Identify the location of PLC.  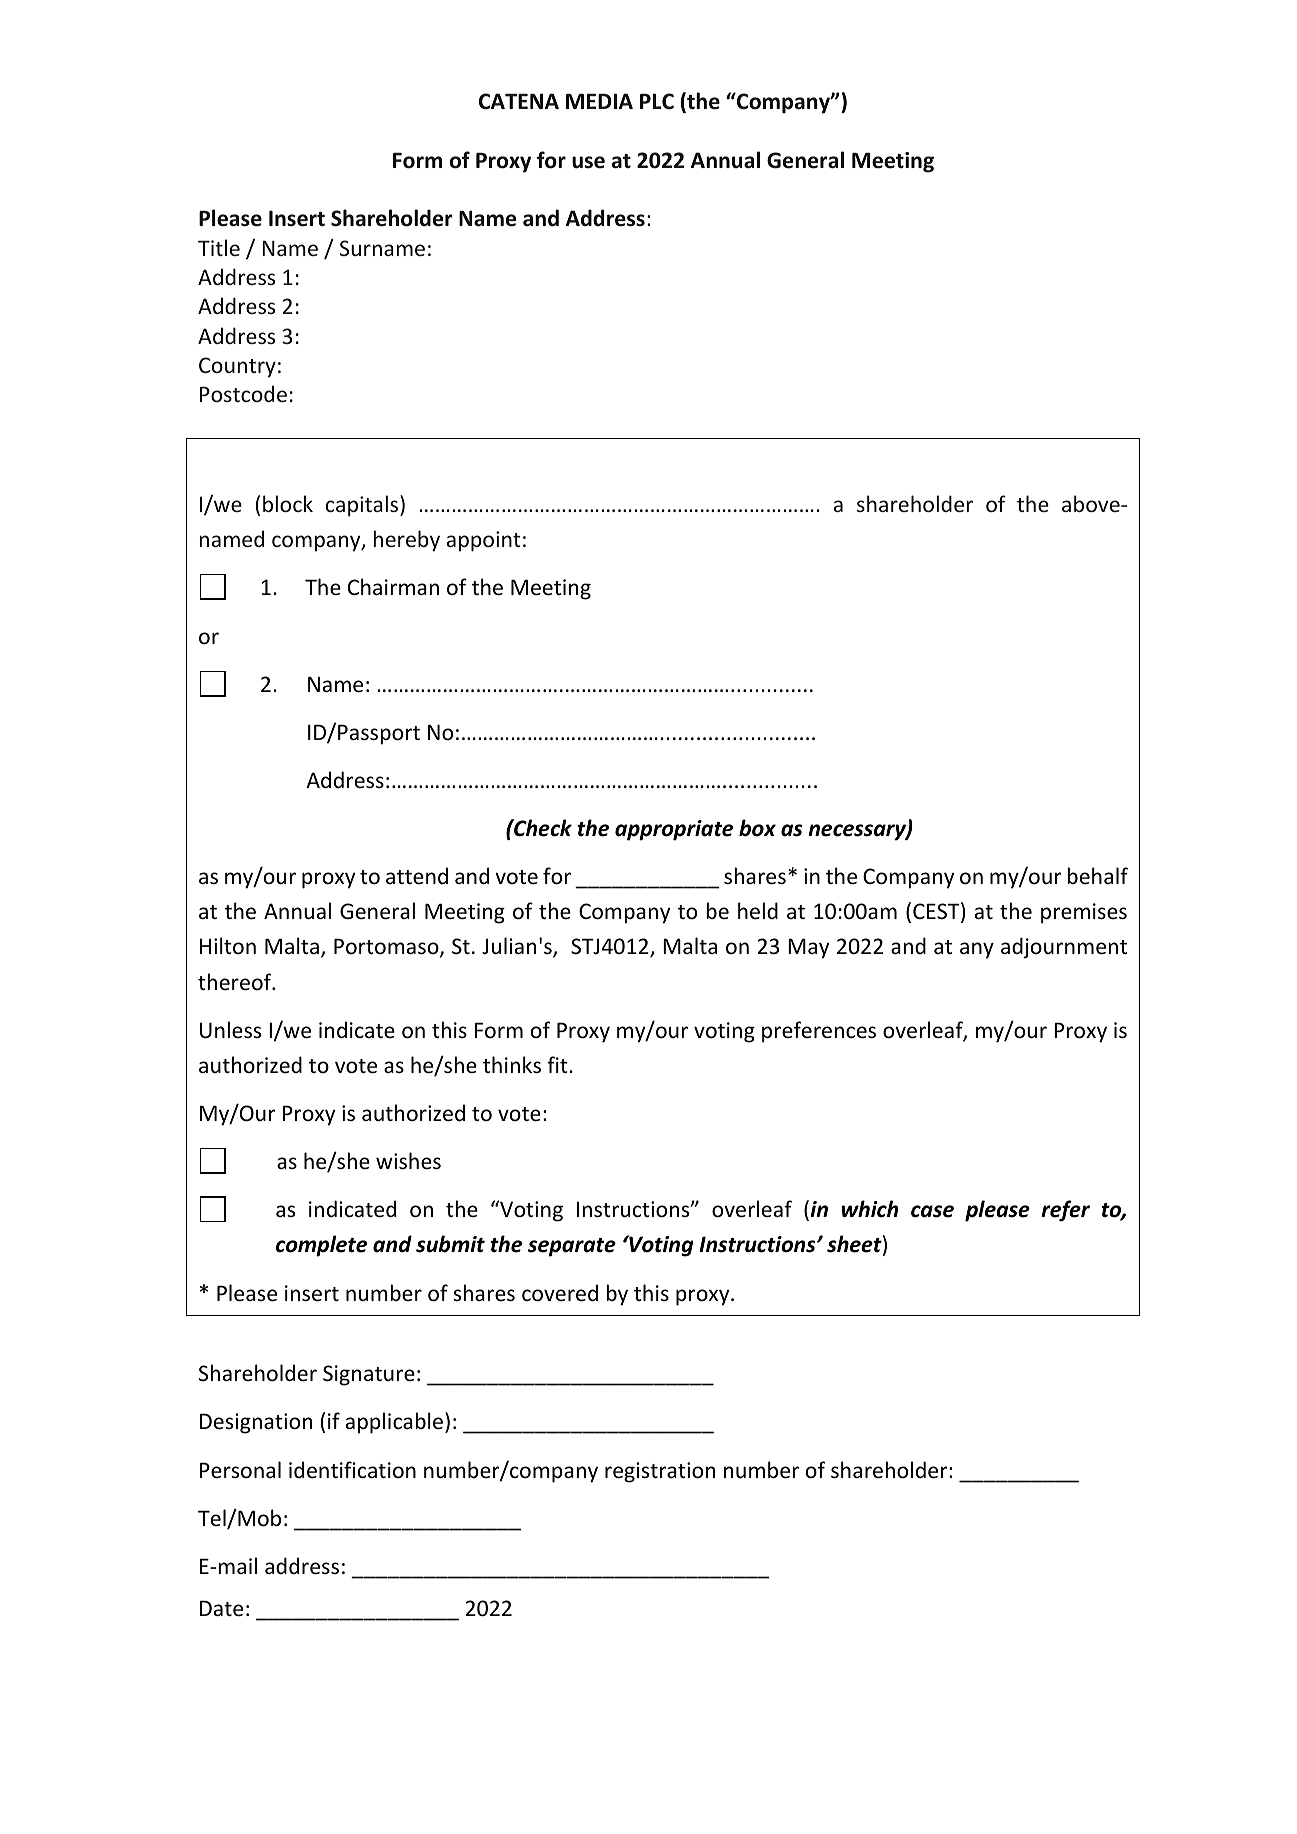
(657, 101).
